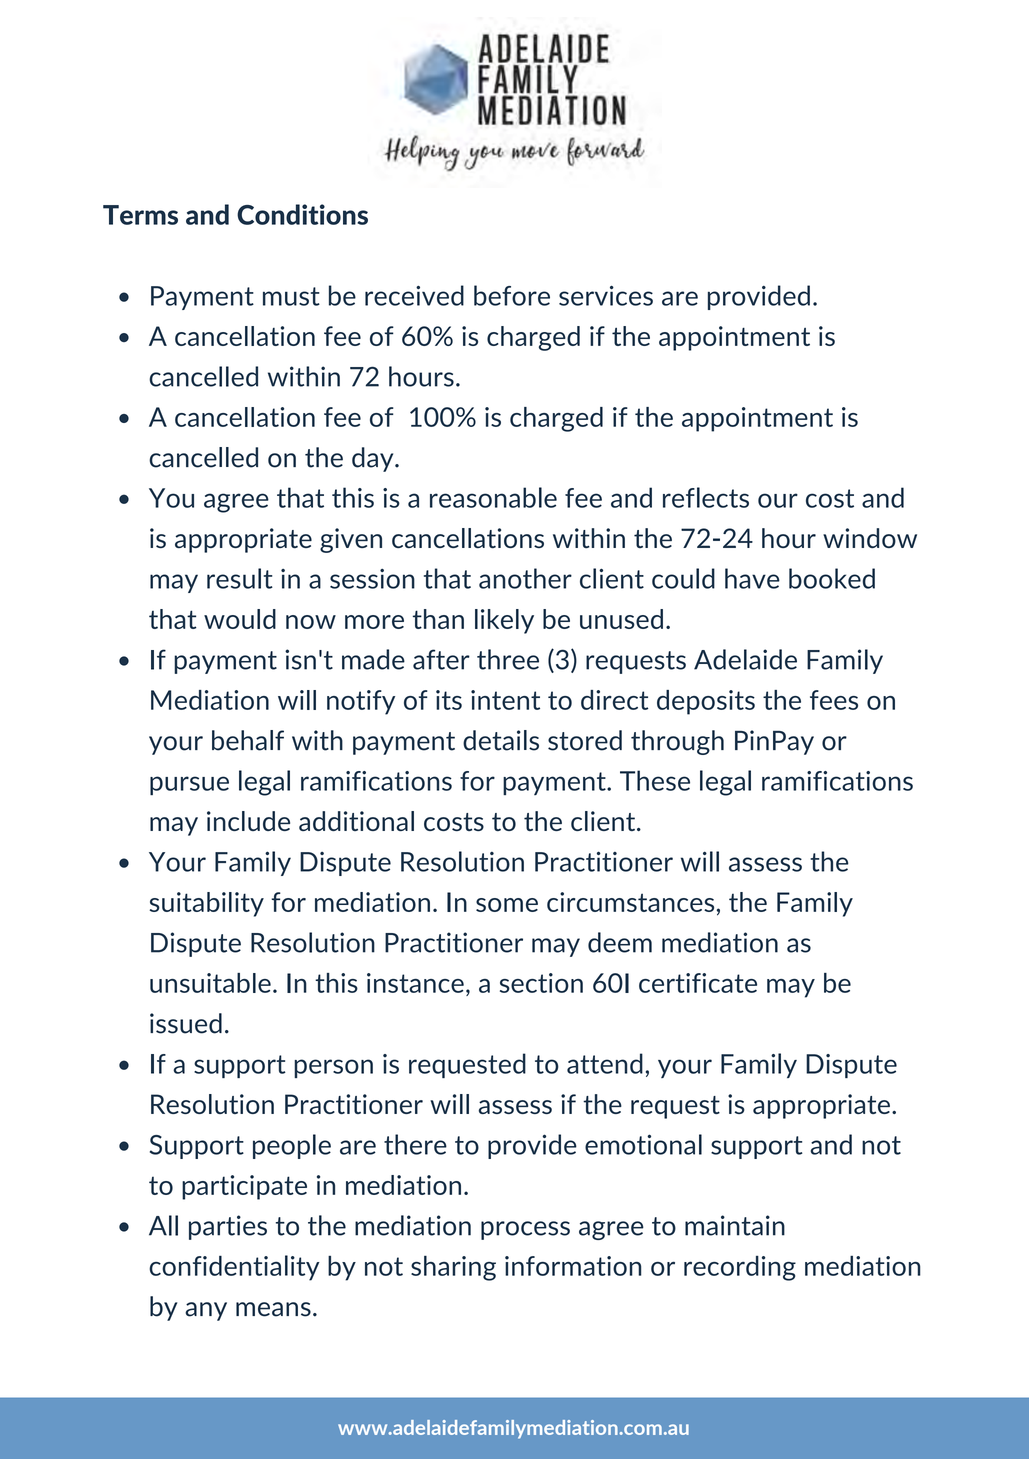 The image size is (1029, 1459). What do you see at coordinates (186, 1023) in the screenshot?
I see `issued` at bounding box center [186, 1023].
